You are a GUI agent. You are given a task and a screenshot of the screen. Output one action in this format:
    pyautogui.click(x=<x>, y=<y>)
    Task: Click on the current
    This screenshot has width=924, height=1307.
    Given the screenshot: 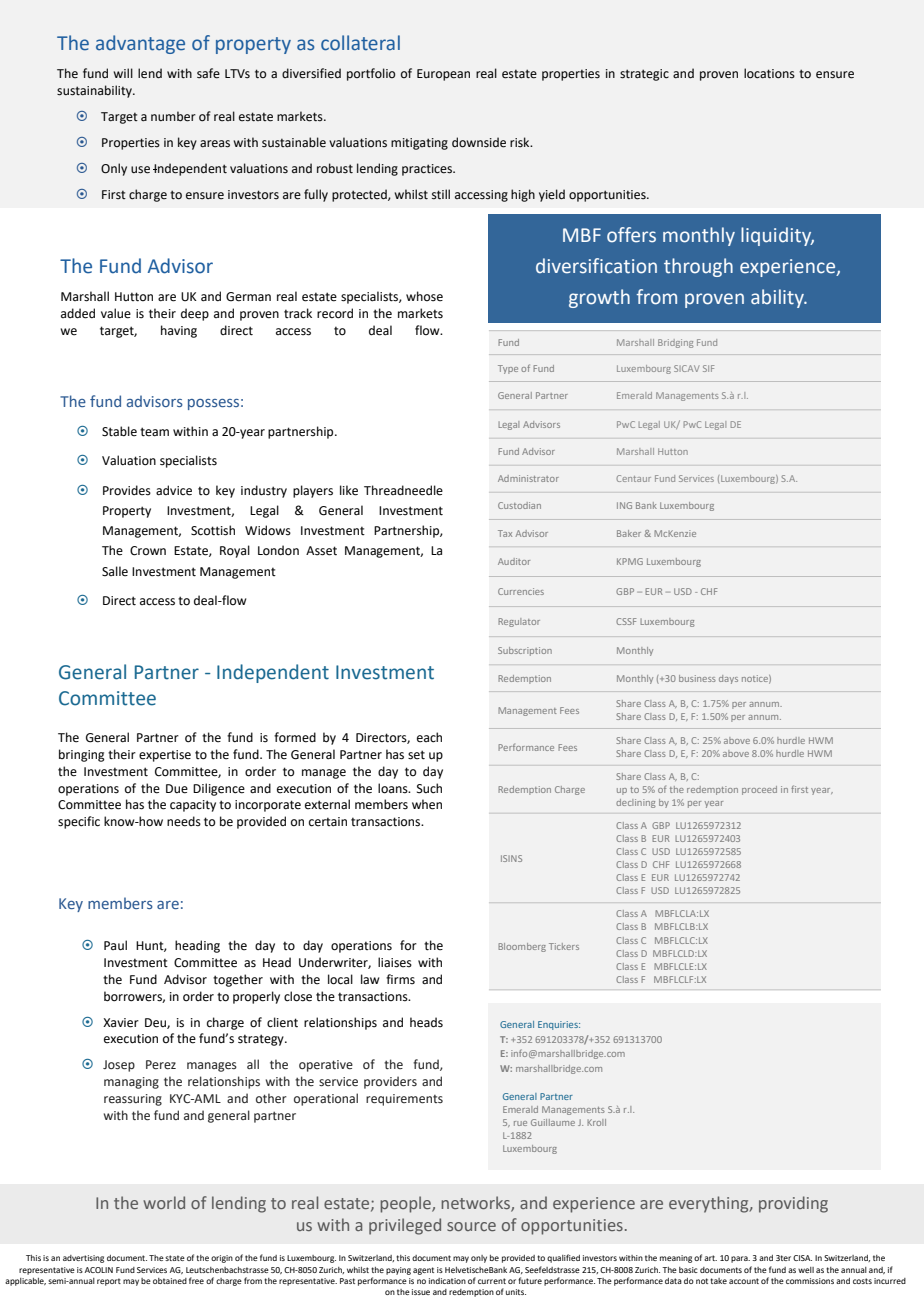 What is the action you would take?
    pyautogui.click(x=492, y=1281)
